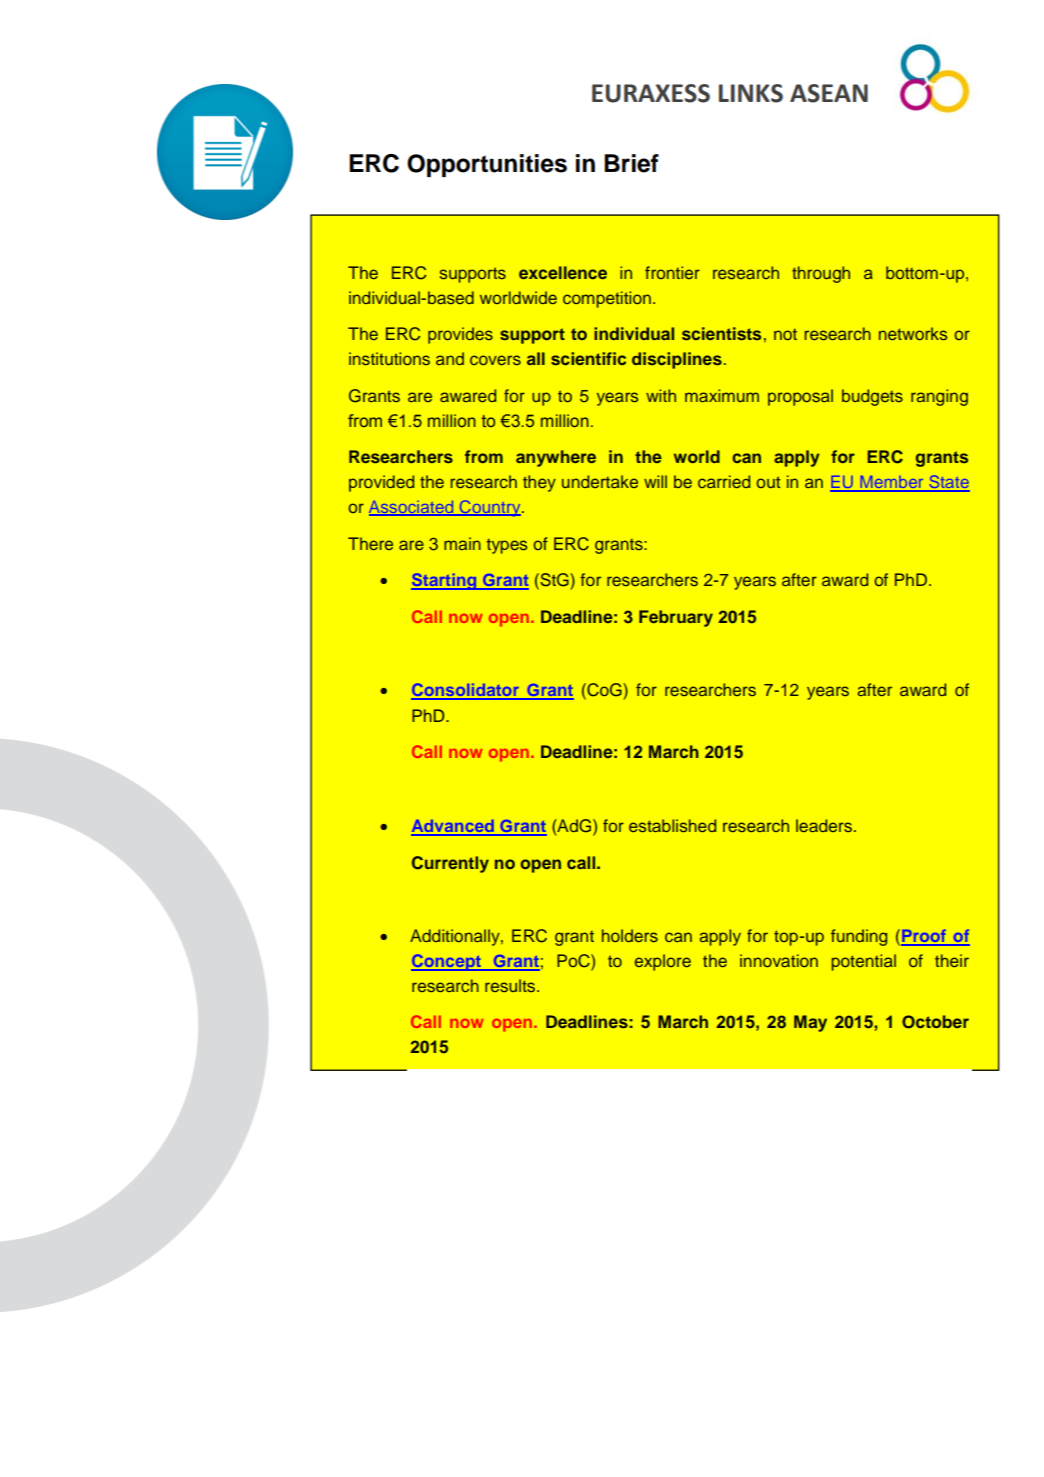 This screenshot has width=1044, height=1477. Describe the element at coordinates (487, 165) in the screenshot. I see `Opportunities` at that location.
